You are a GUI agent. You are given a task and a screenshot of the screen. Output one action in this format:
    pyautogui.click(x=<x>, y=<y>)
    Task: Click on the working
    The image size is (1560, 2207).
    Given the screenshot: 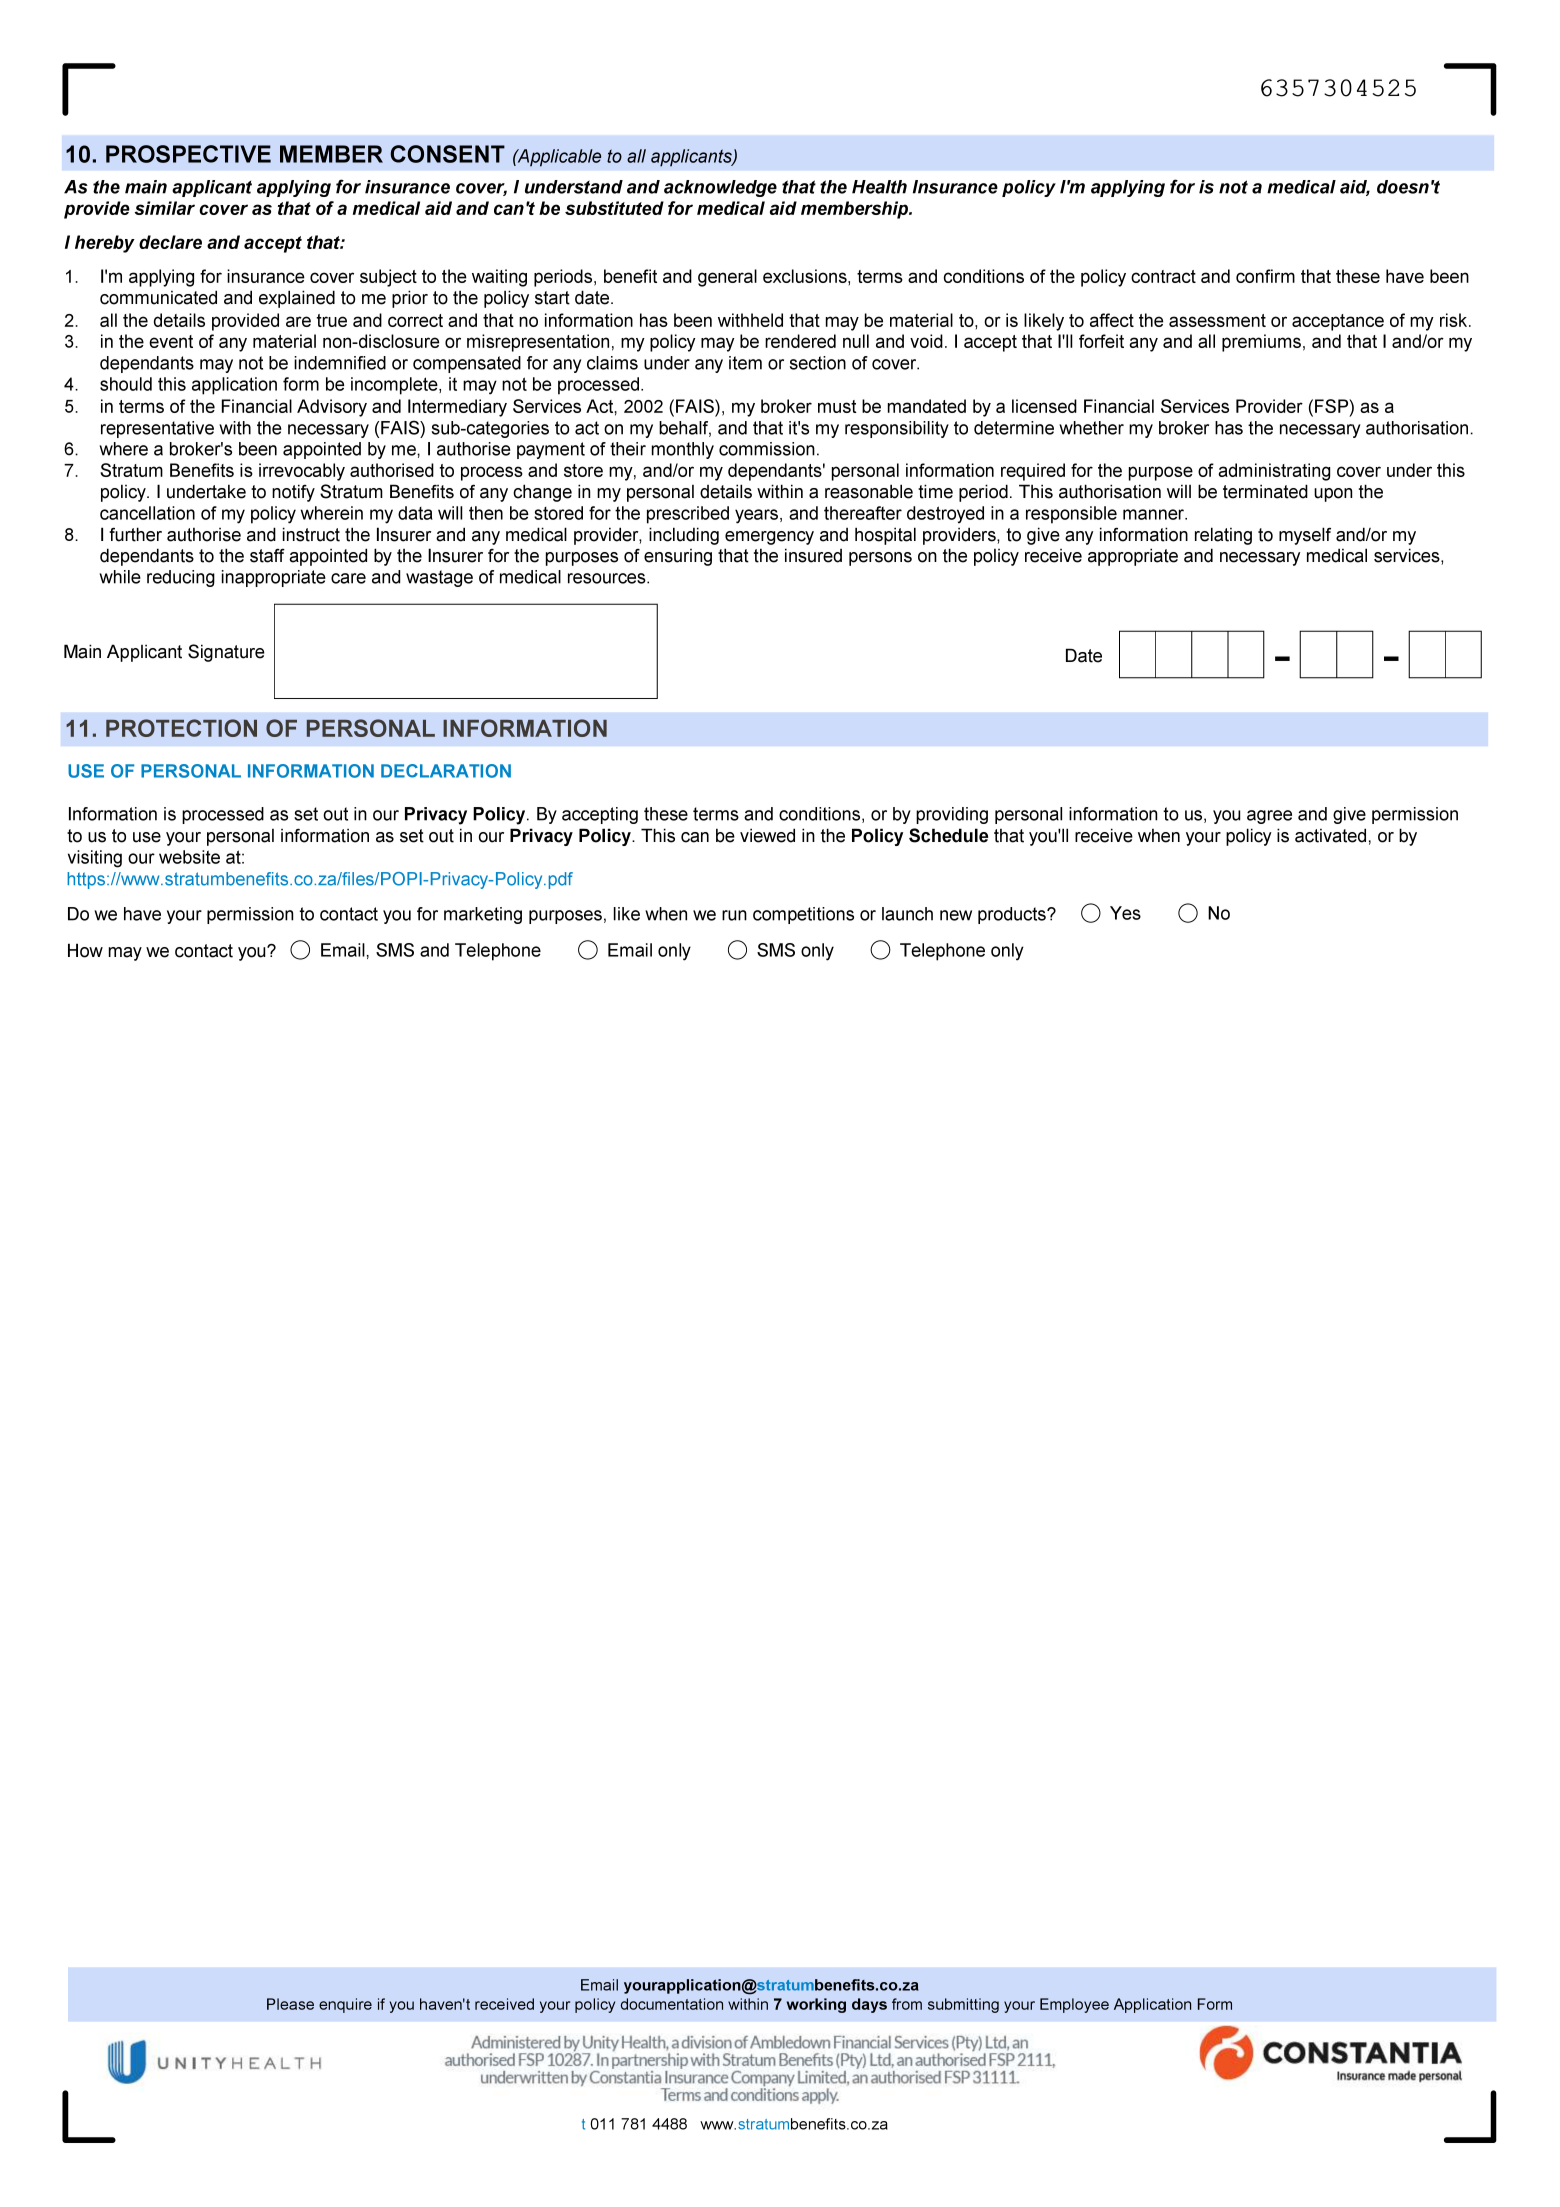 What is the action you would take?
    pyautogui.click(x=816, y=2005)
